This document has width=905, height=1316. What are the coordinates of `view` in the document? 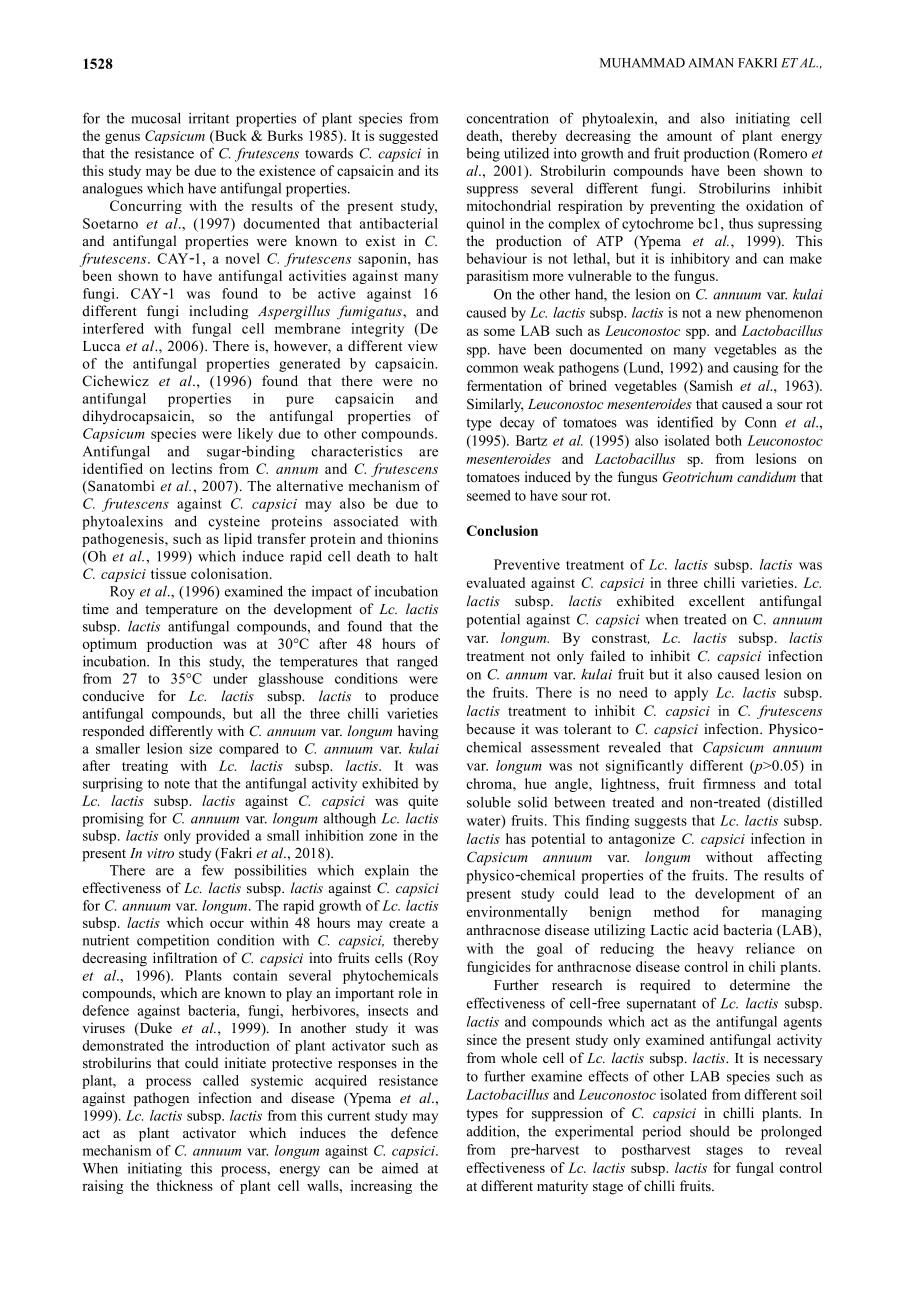 It's located at (423, 345).
